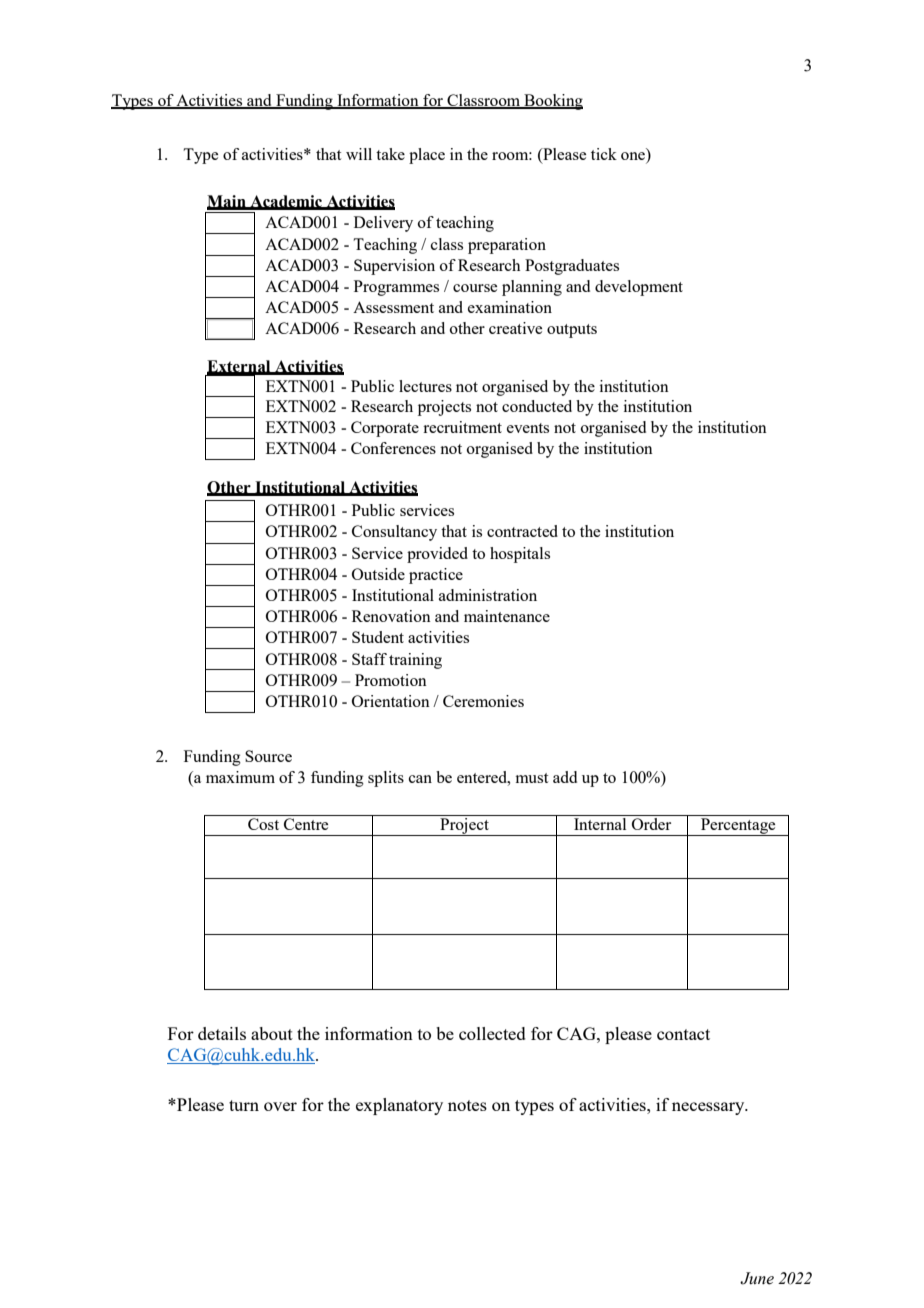 The image size is (924, 1308). What do you see at coordinates (359, 154) in the image?
I see `will` at bounding box center [359, 154].
